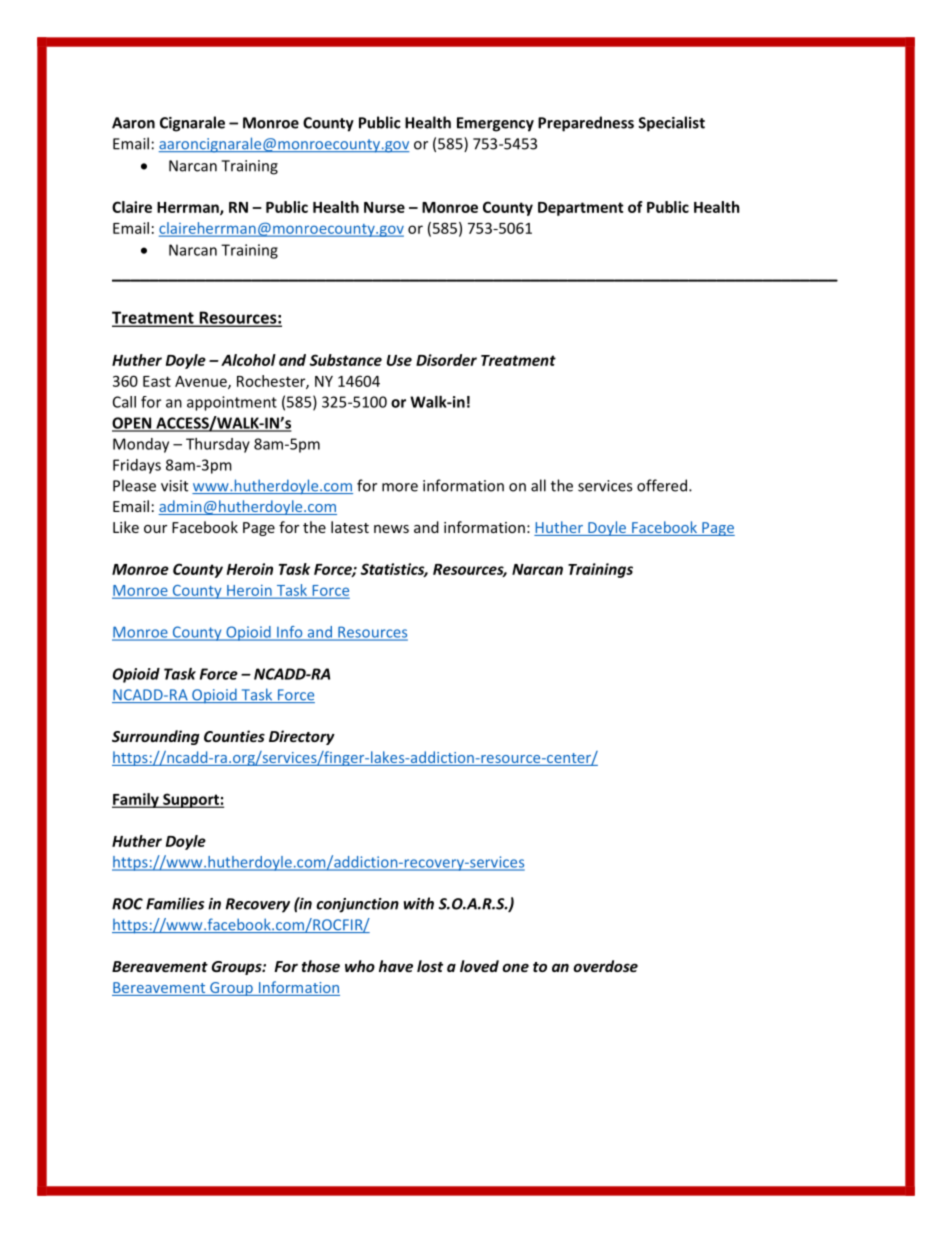  Describe the element at coordinates (384, 207) in the screenshot. I see `Nurse` at that location.
